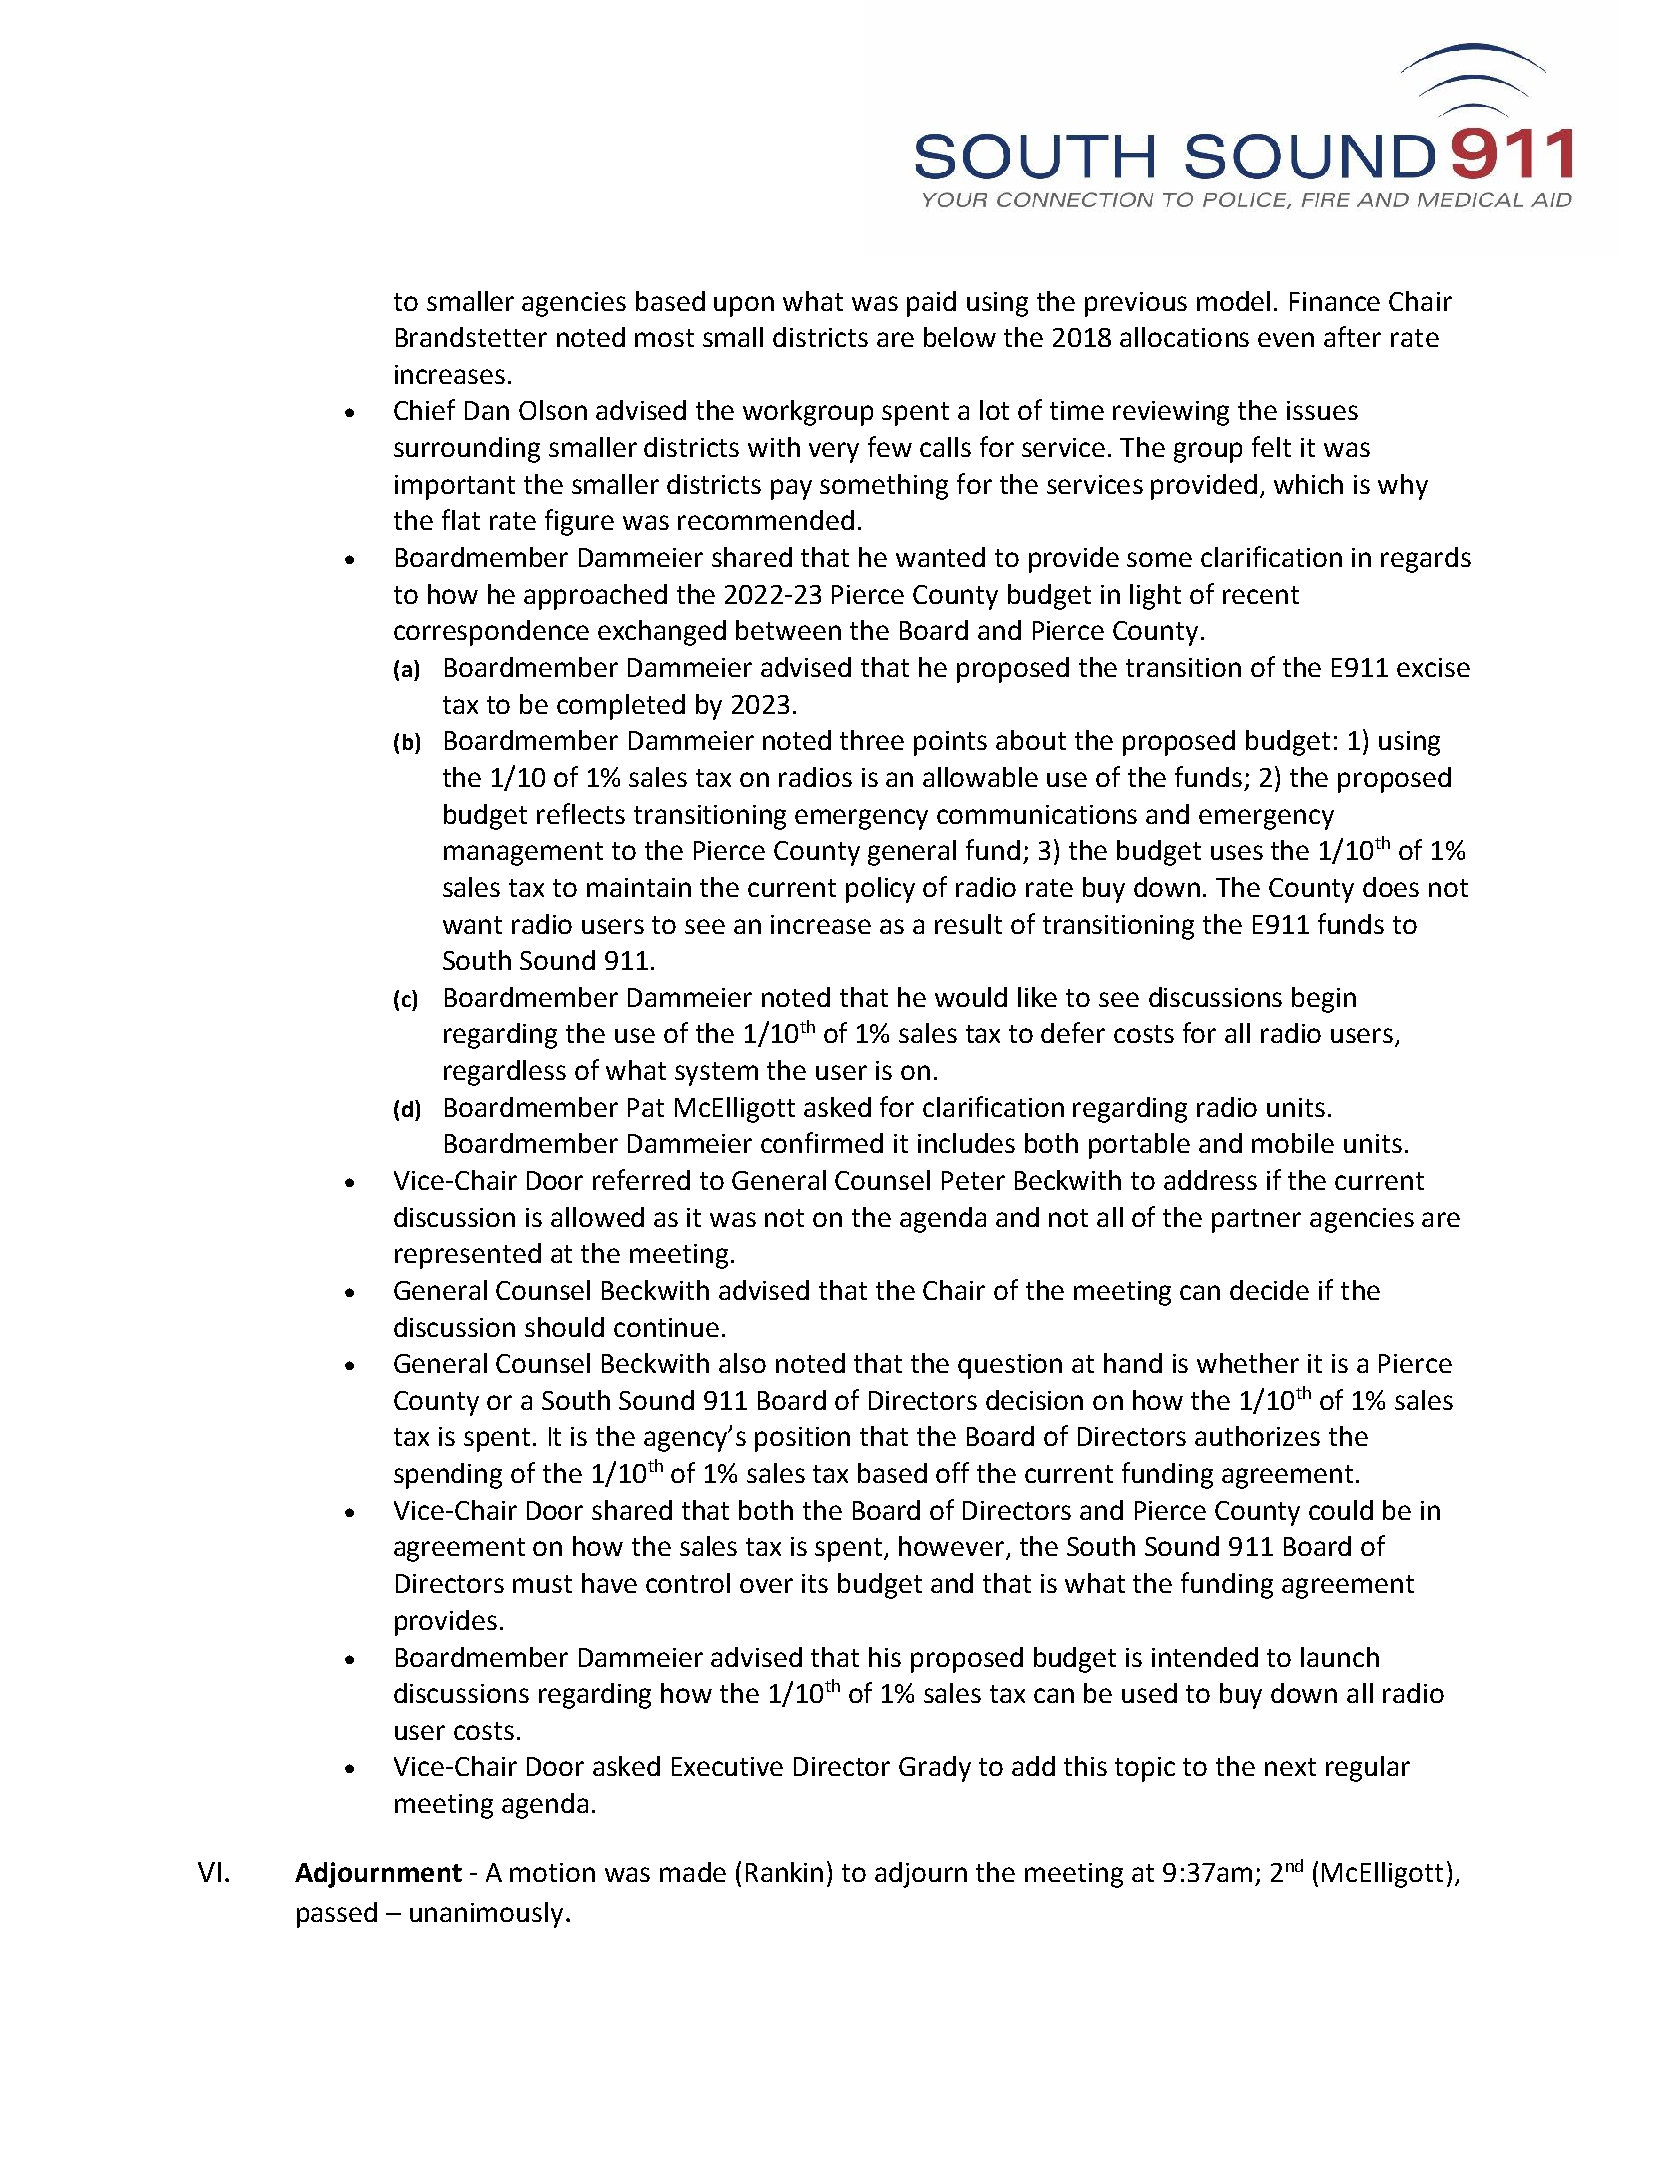 The height and width of the screenshot is (2161, 1670). What do you see at coordinates (468, 1256) in the screenshot?
I see `represented` at bounding box center [468, 1256].
